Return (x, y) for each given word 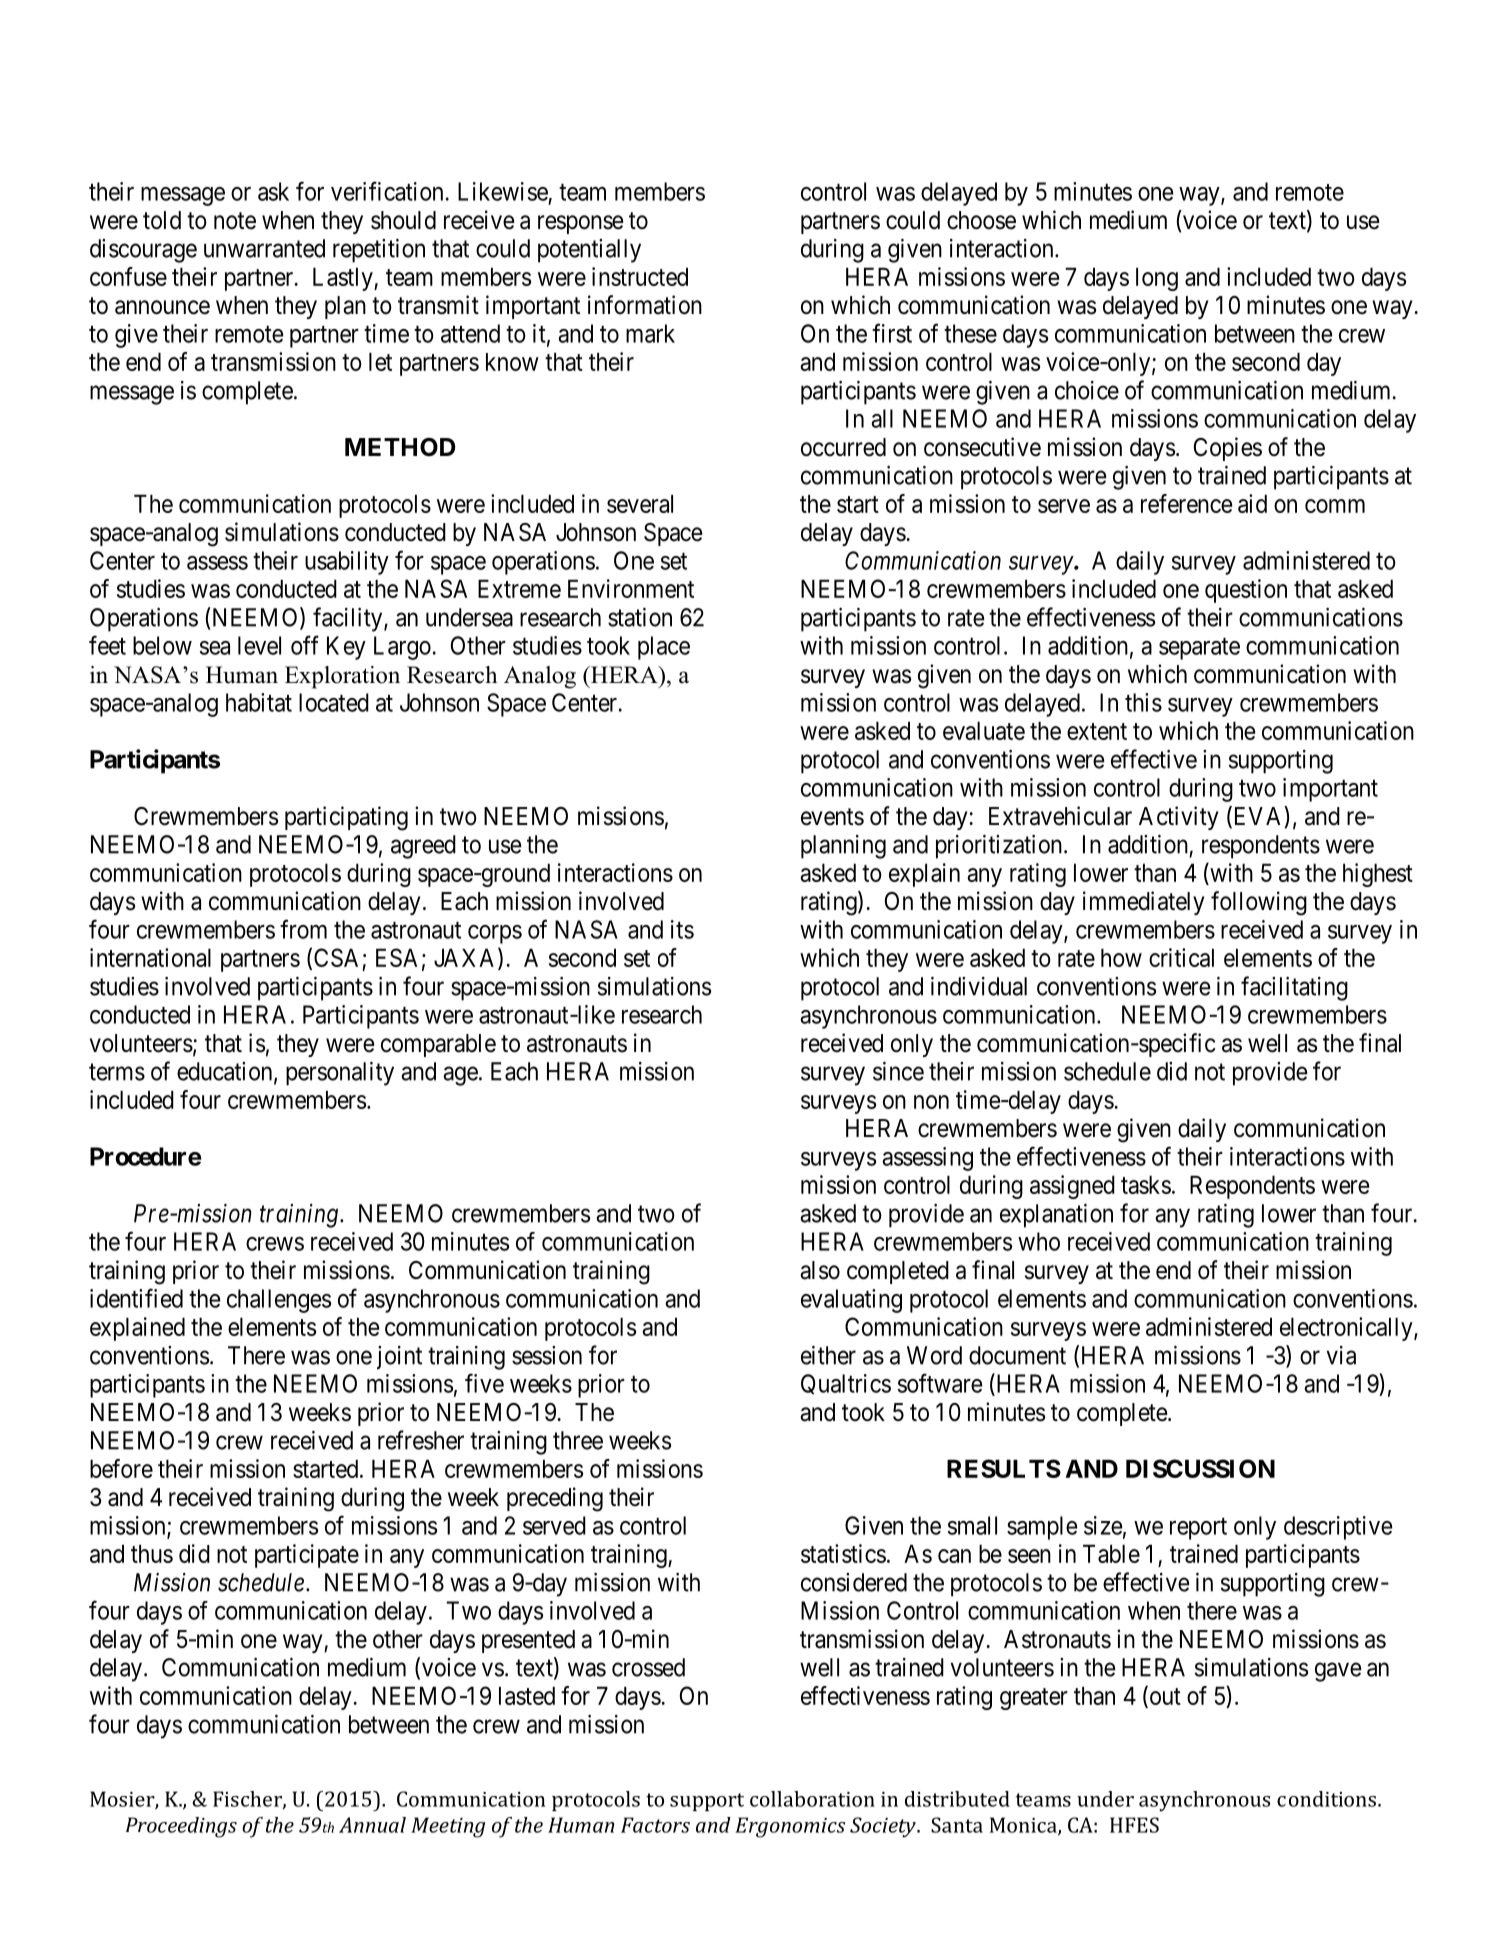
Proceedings (181, 1827)
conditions (1326, 1799)
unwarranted (264, 248)
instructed (640, 276)
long (1157, 279)
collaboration (812, 1799)
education (226, 1072)
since (898, 1071)
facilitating (1294, 988)
